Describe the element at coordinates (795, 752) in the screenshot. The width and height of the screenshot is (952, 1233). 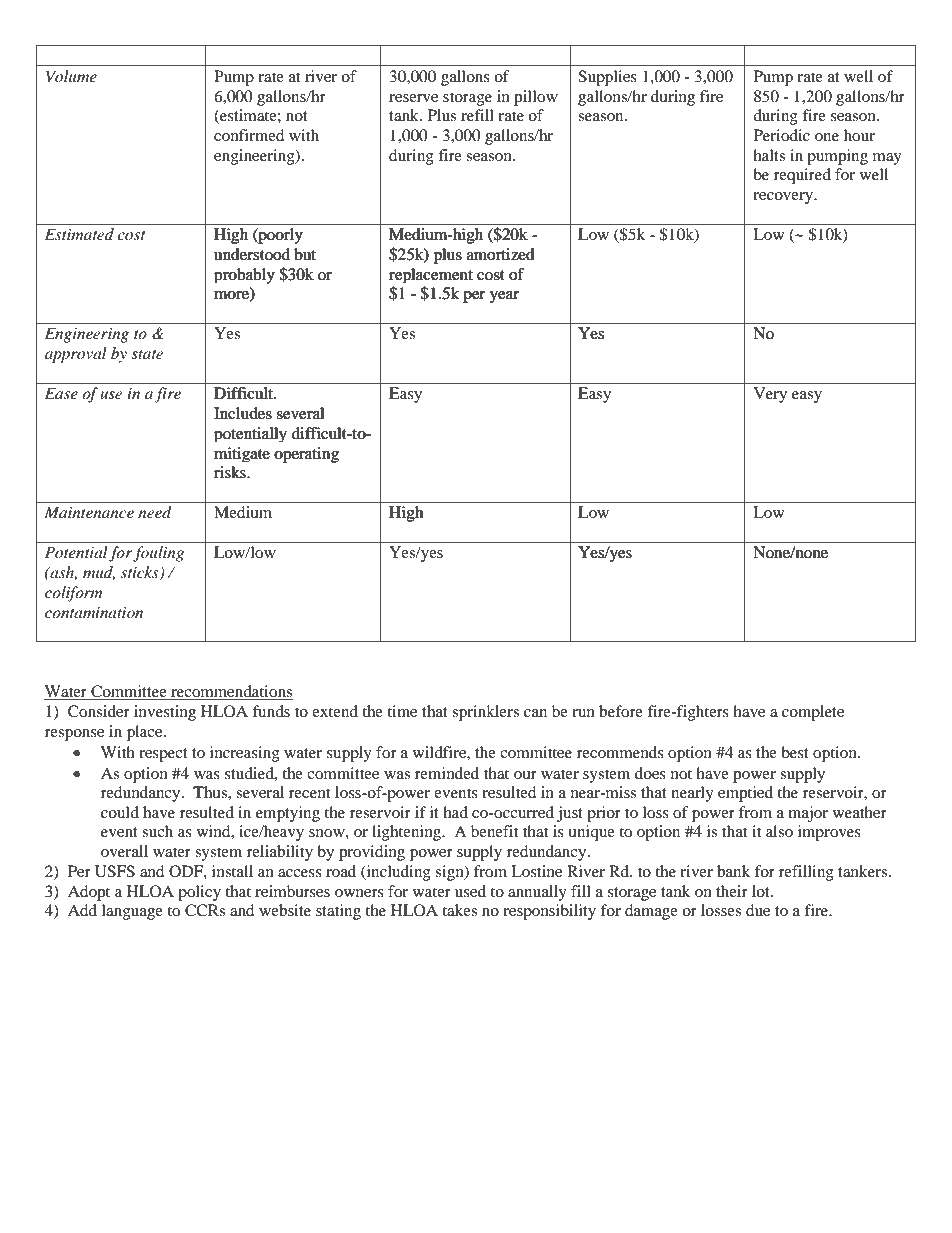
I see `best` at that location.
